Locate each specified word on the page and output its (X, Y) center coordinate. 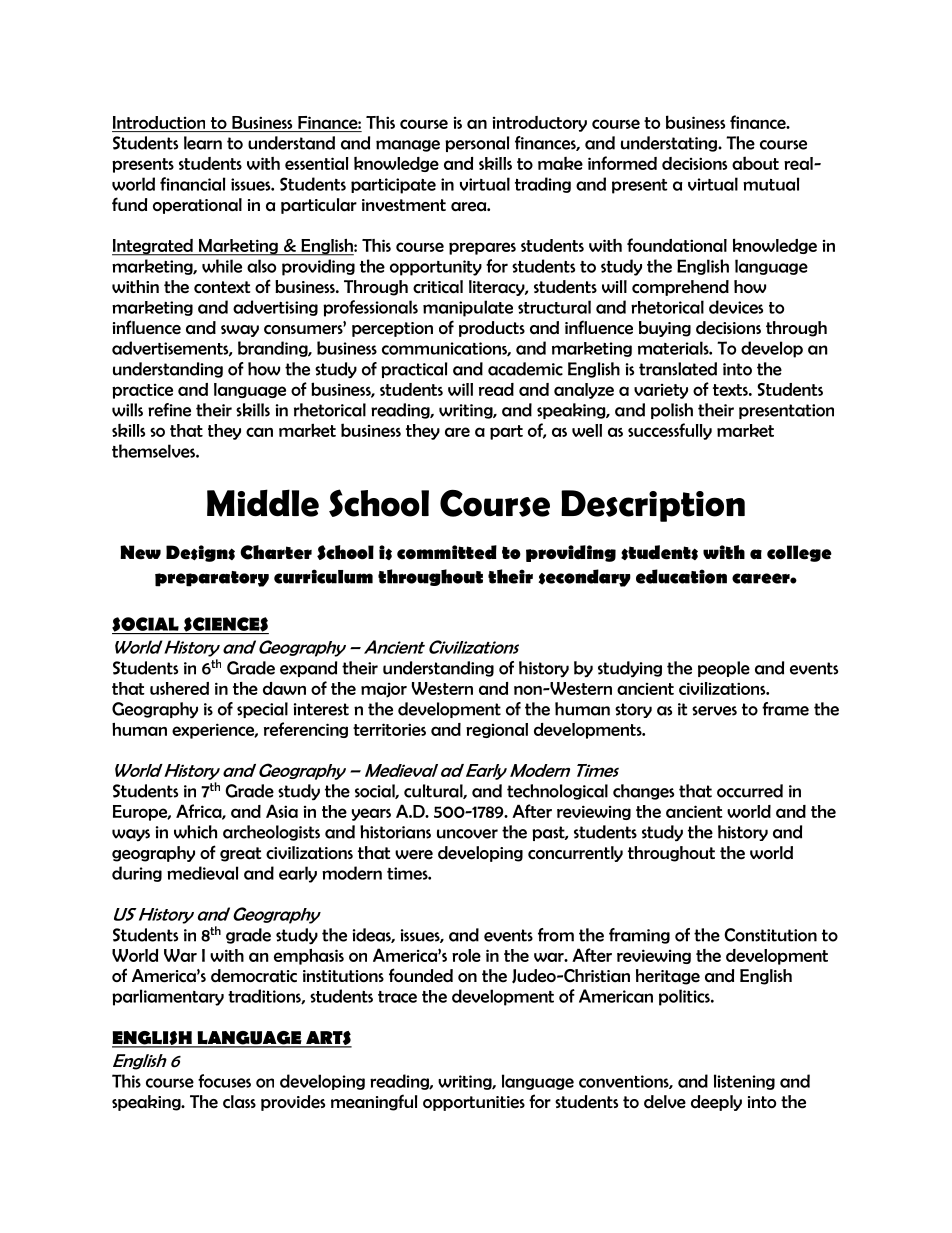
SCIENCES (225, 625)
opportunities (474, 1103)
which (195, 832)
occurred (750, 791)
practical (414, 370)
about (755, 163)
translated (678, 369)
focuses (224, 1081)
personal (477, 144)
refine (169, 410)
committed (447, 552)
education (681, 576)
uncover (467, 834)
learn (203, 143)
